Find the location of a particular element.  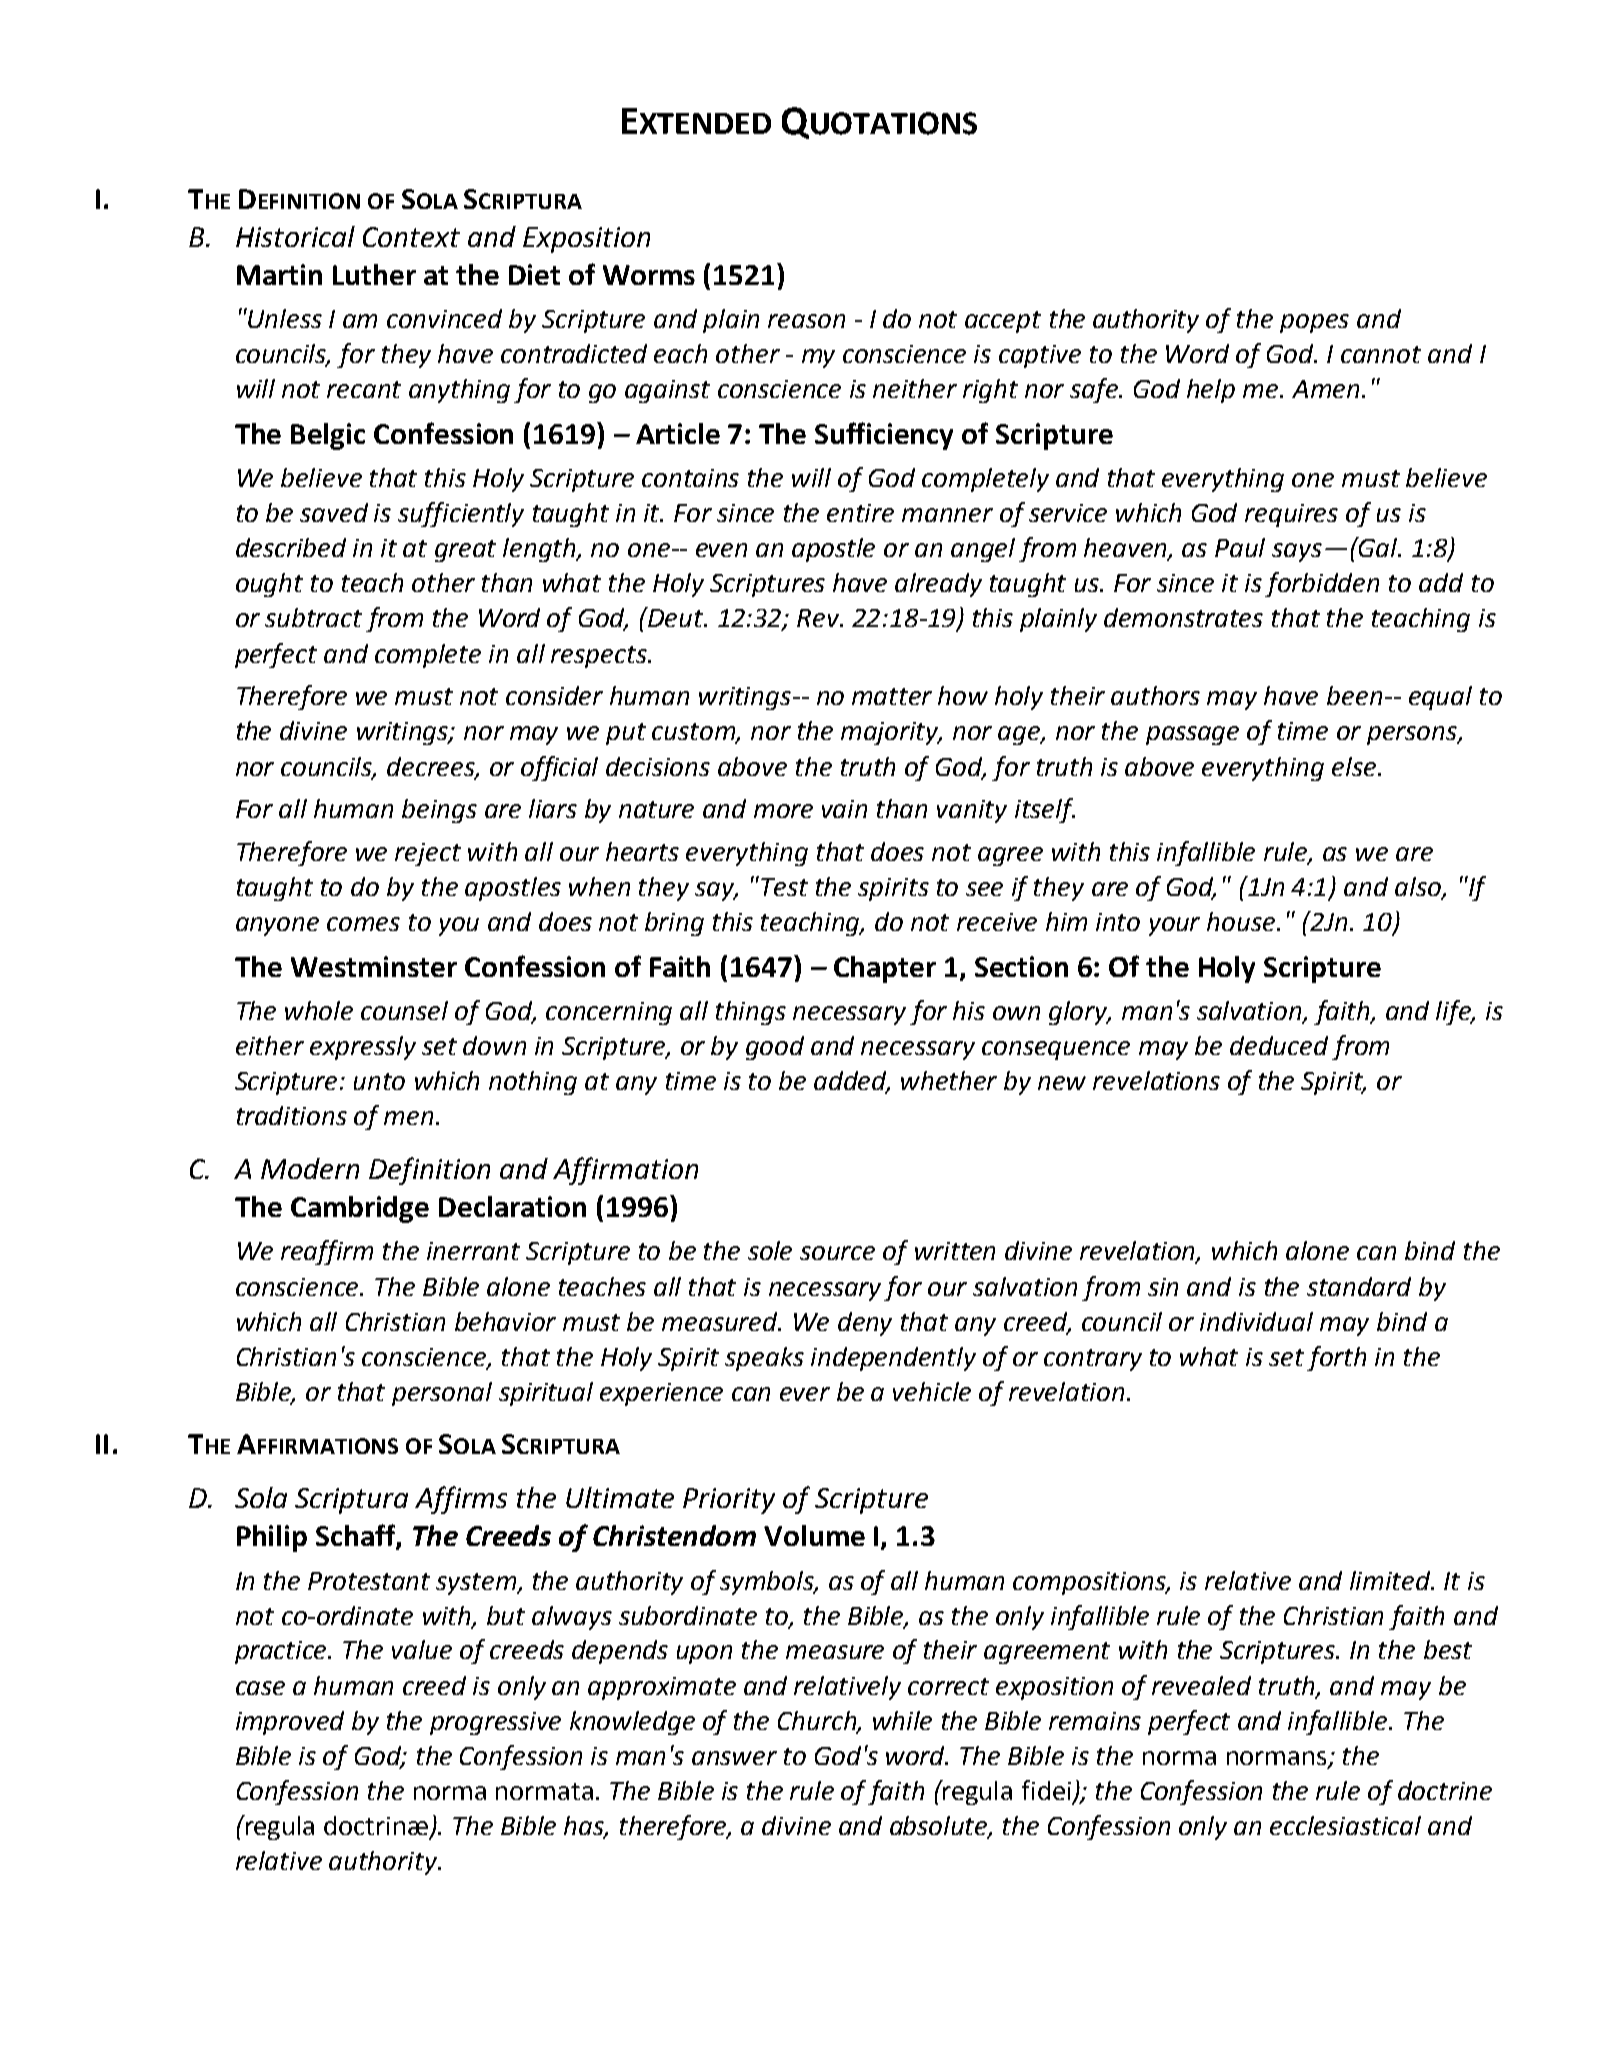

while is located at coordinates (902, 1720).
